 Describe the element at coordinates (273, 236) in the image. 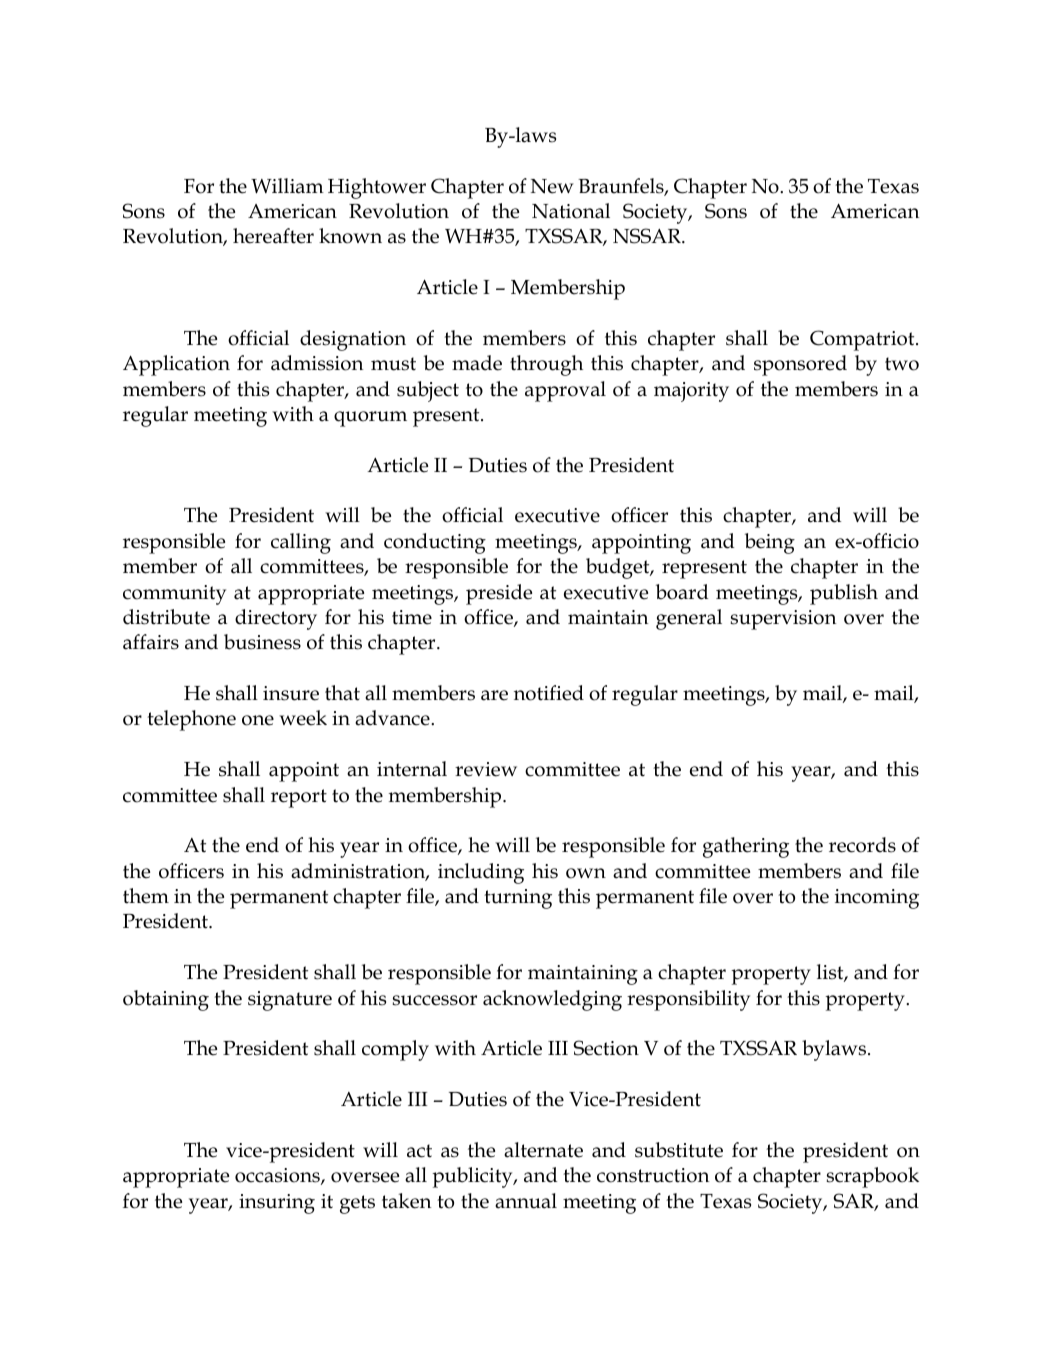

I see `hereafter` at that location.
